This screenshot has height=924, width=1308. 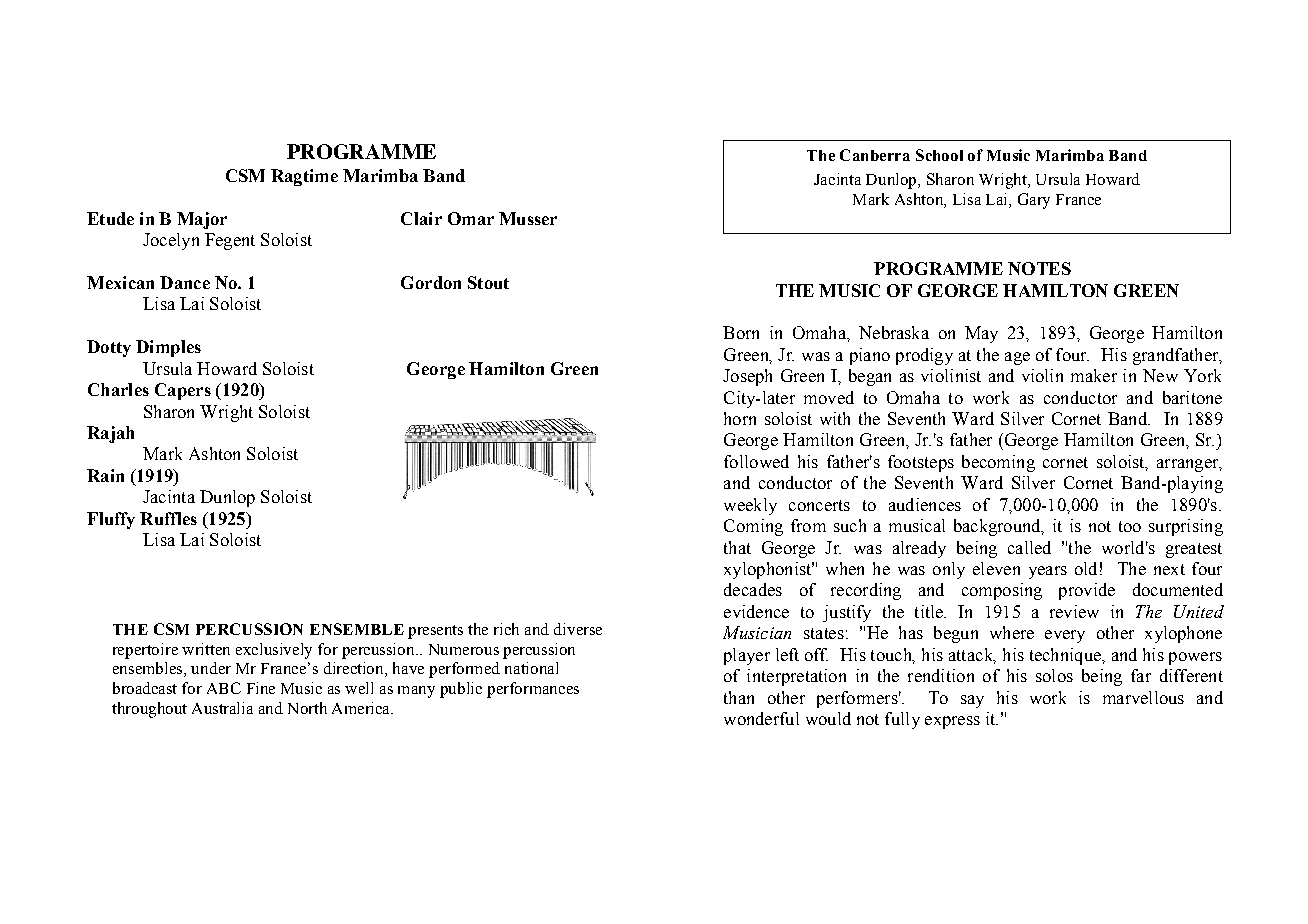 What do you see at coordinates (304, 177) in the screenshot?
I see `Ragtime` at bounding box center [304, 177].
